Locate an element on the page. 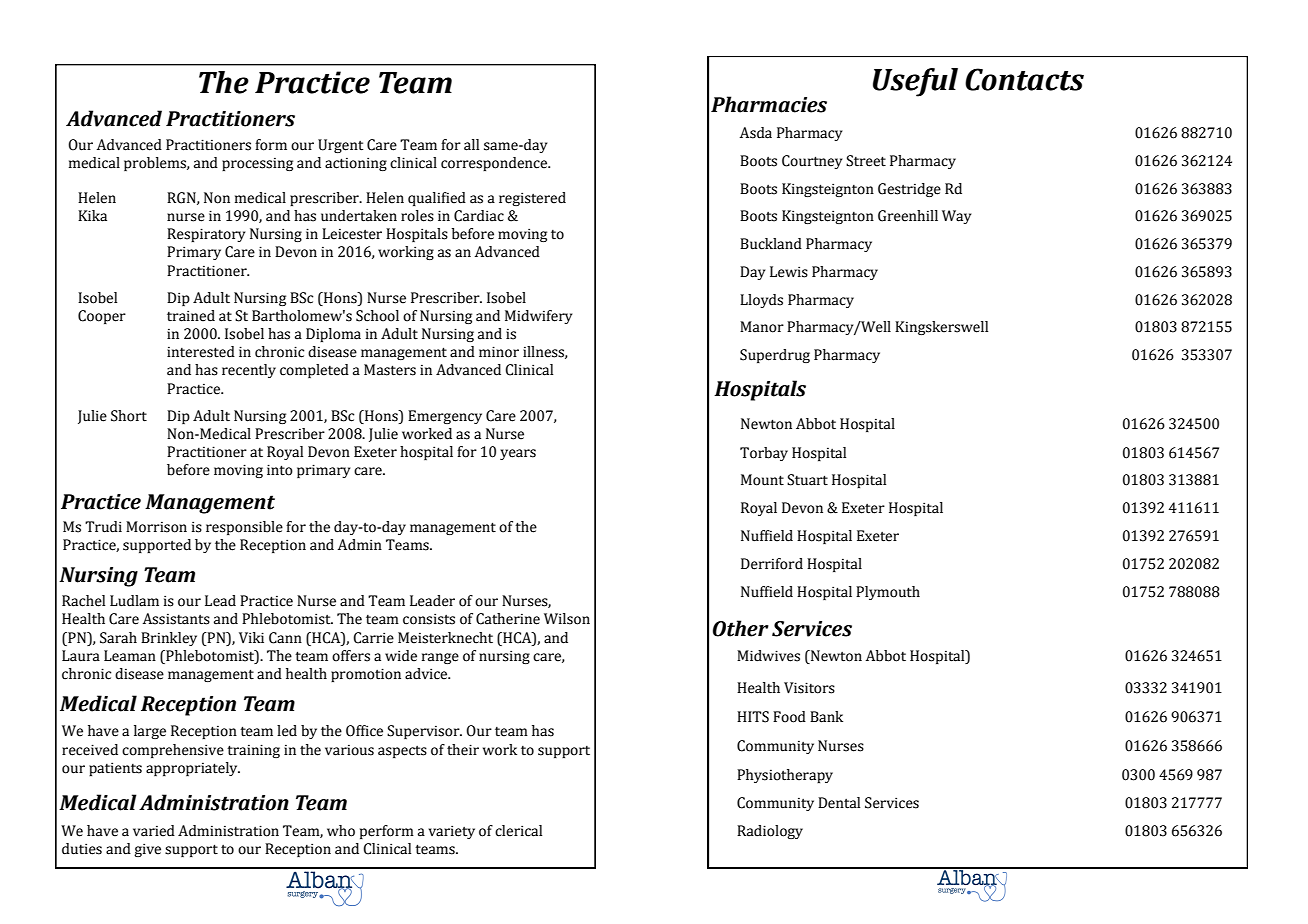 The height and width of the page is (924, 1308). all is located at coordinates (471, 145).
